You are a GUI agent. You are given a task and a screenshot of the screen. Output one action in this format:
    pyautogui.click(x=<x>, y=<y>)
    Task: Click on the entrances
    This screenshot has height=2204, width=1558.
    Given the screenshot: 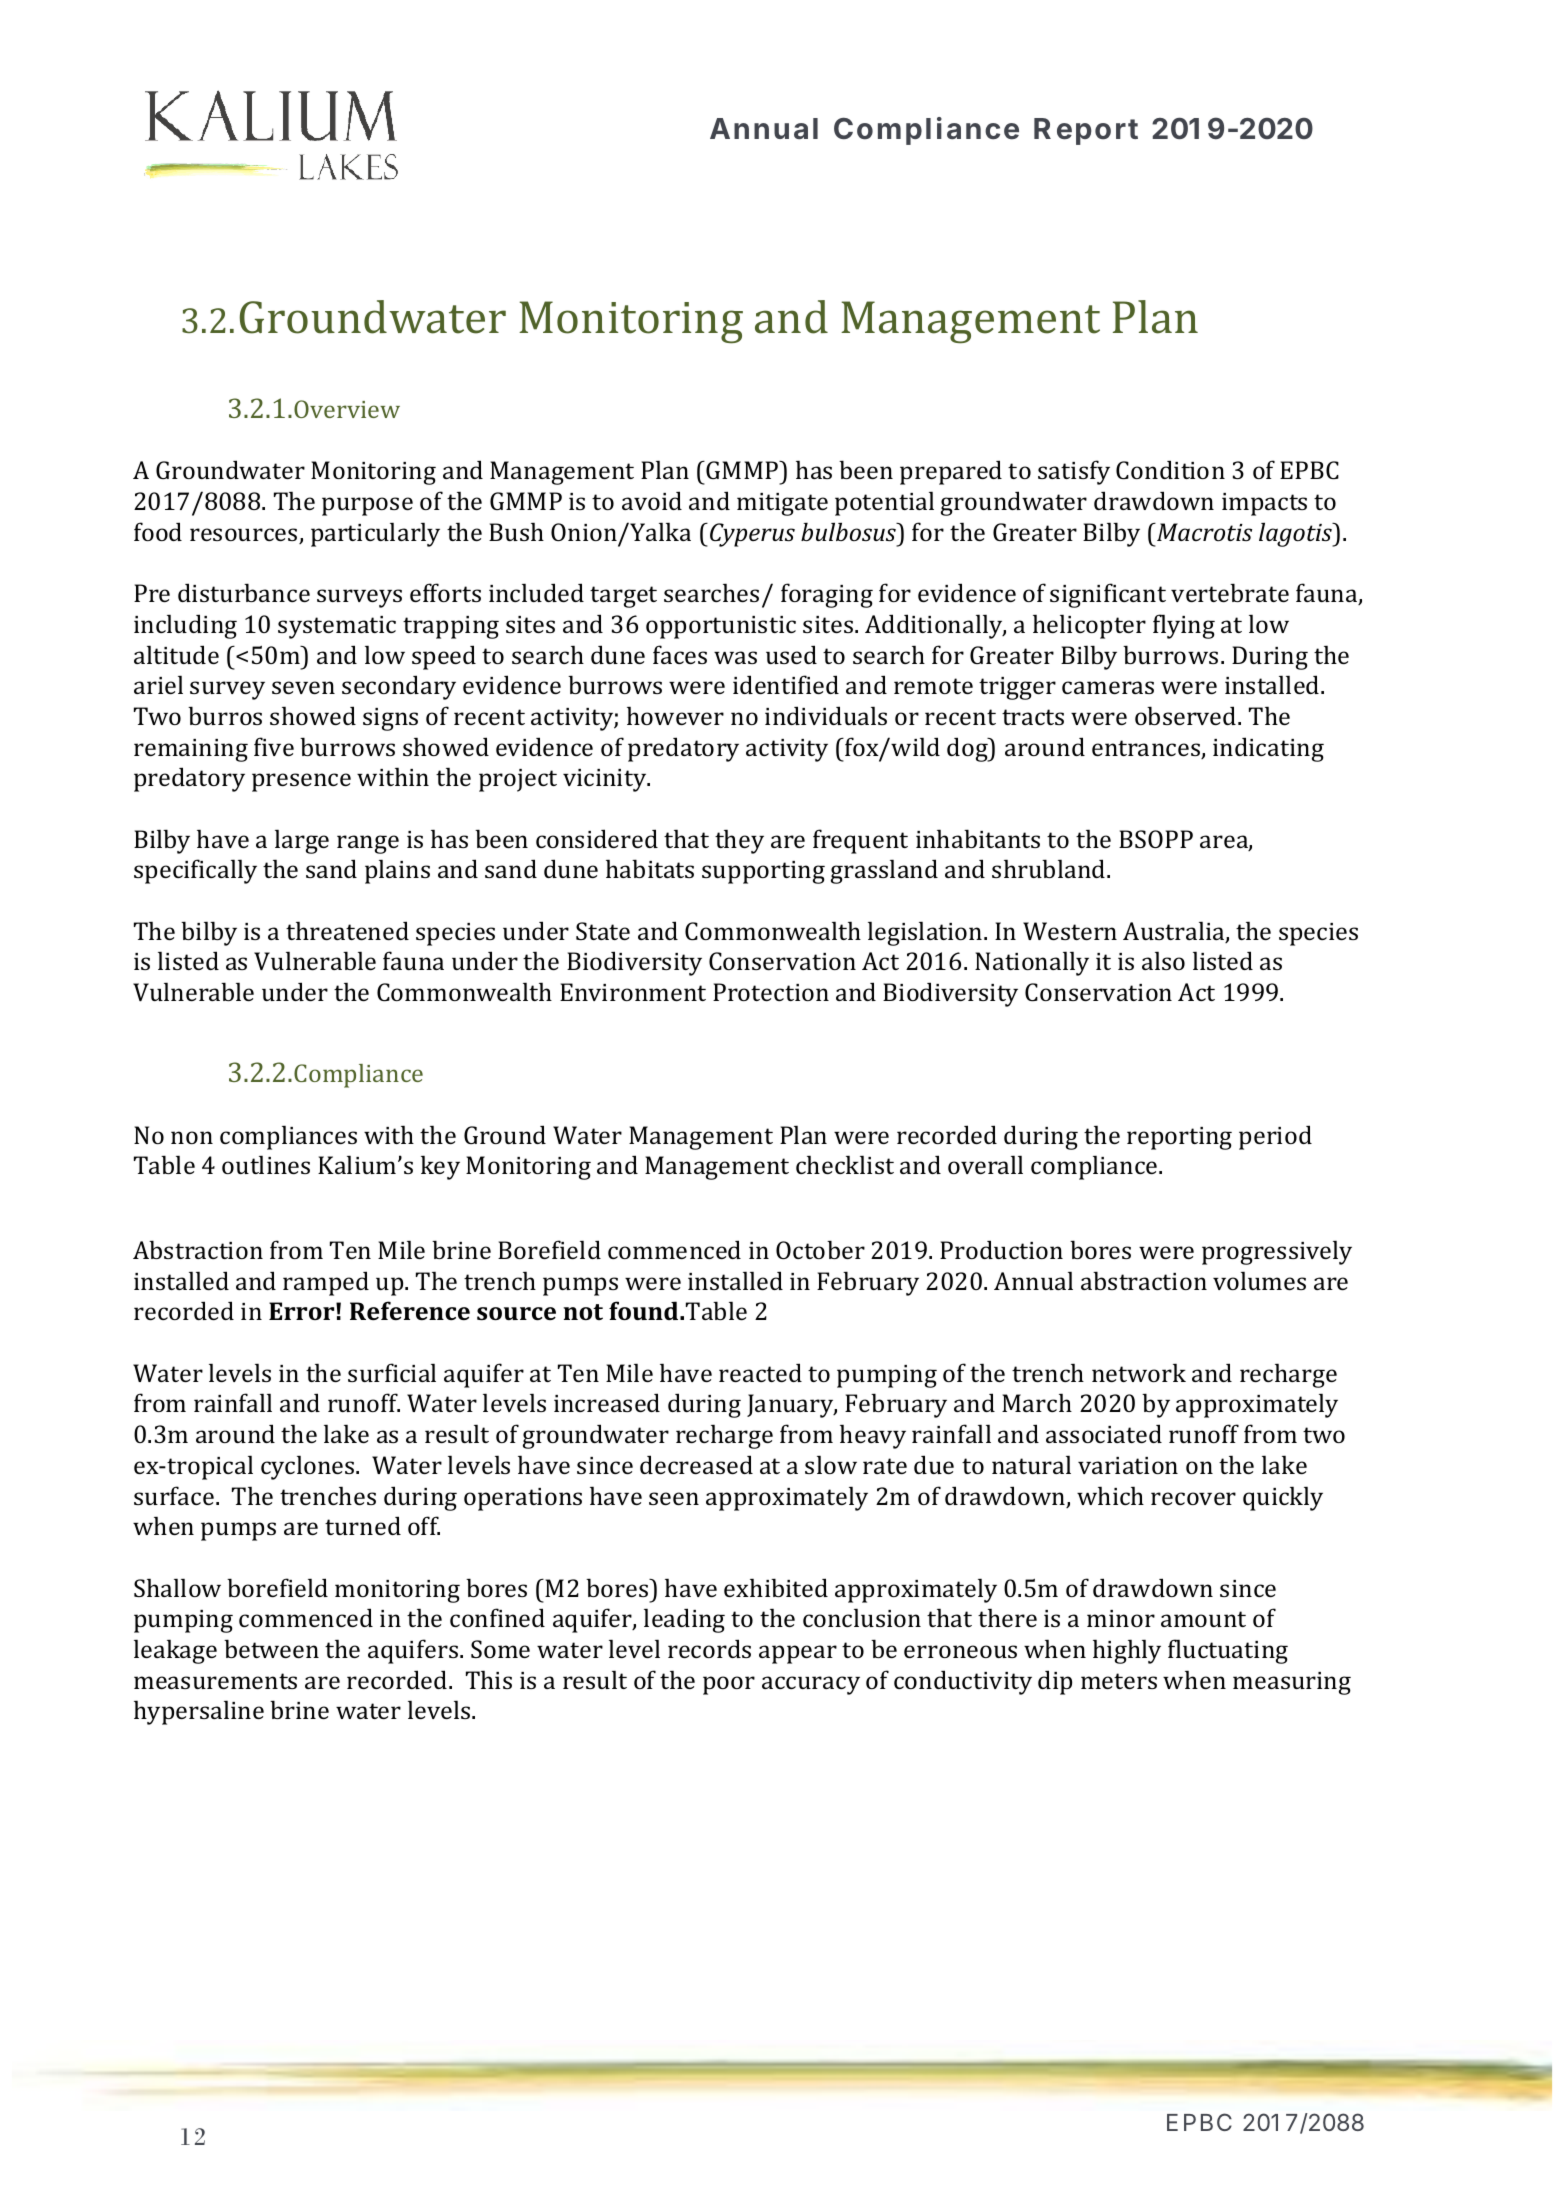 What is the action you would take?
    pyautogui.click(x=1147, y=749)
